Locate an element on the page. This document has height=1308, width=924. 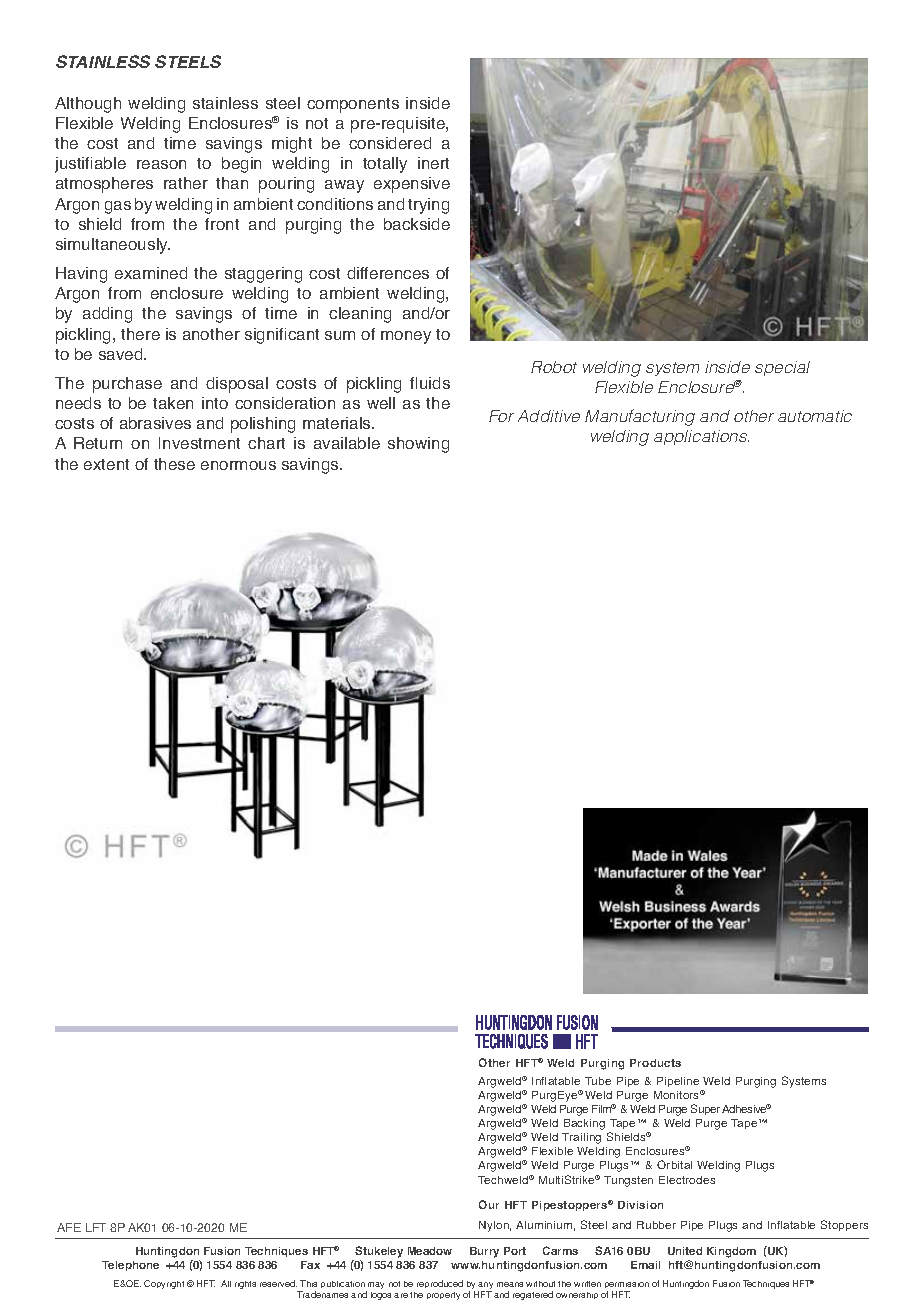
fluids is located at coordinates (430, 383).
